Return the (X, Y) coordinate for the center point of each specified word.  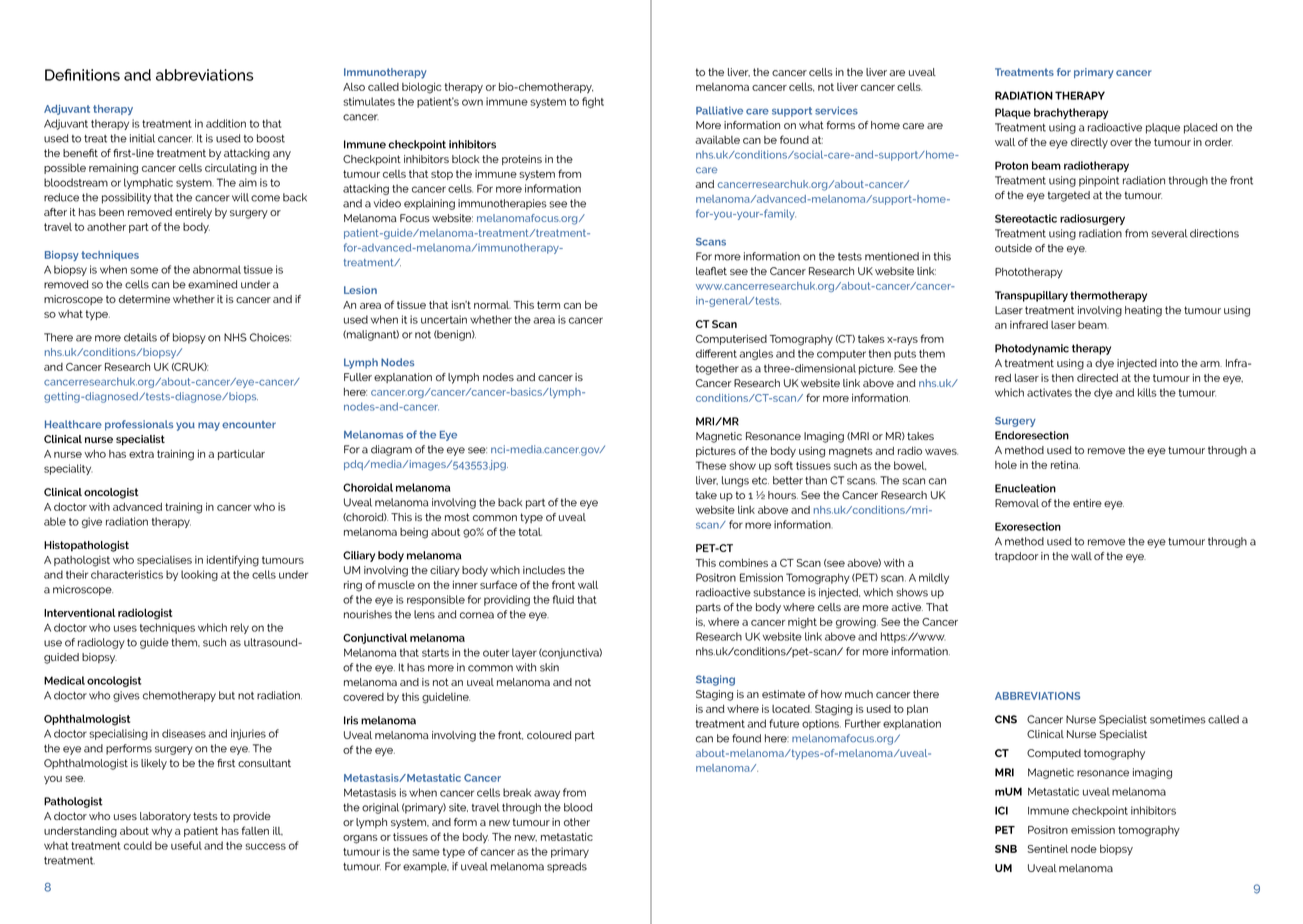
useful (186, 845)
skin (549, 667)
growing (857, 623)
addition (226, 123)
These (711, 465)
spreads (567, 867)
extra (141, 454)
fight (593, 102)
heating (1143, 311)
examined (213, 284)
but (227, 695)
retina (1065, 465)
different (716, 353)
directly (1089, 143)
